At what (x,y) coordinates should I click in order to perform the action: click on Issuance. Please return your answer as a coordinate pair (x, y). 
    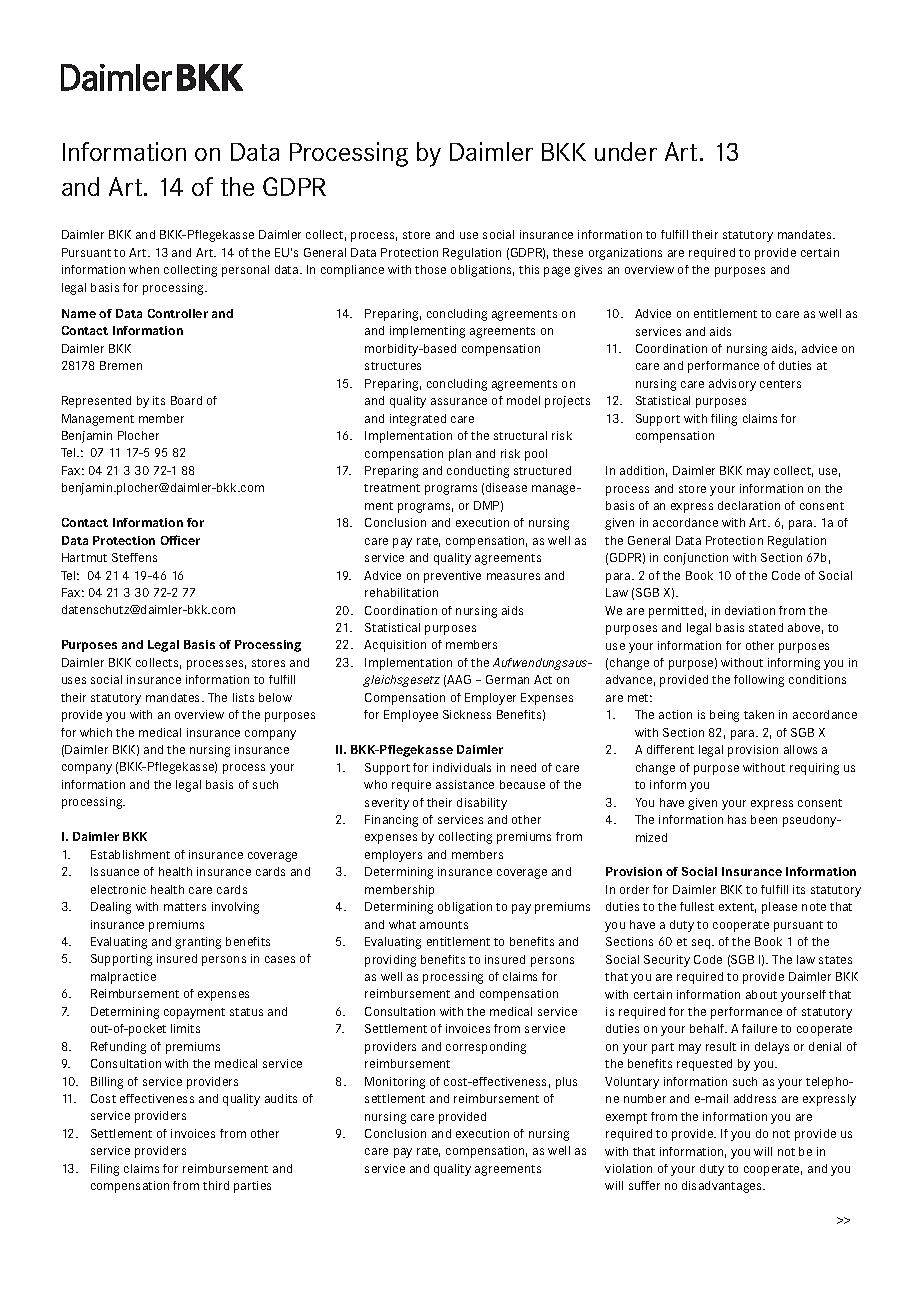
    Looking at the image, I should click on (115, 871).
